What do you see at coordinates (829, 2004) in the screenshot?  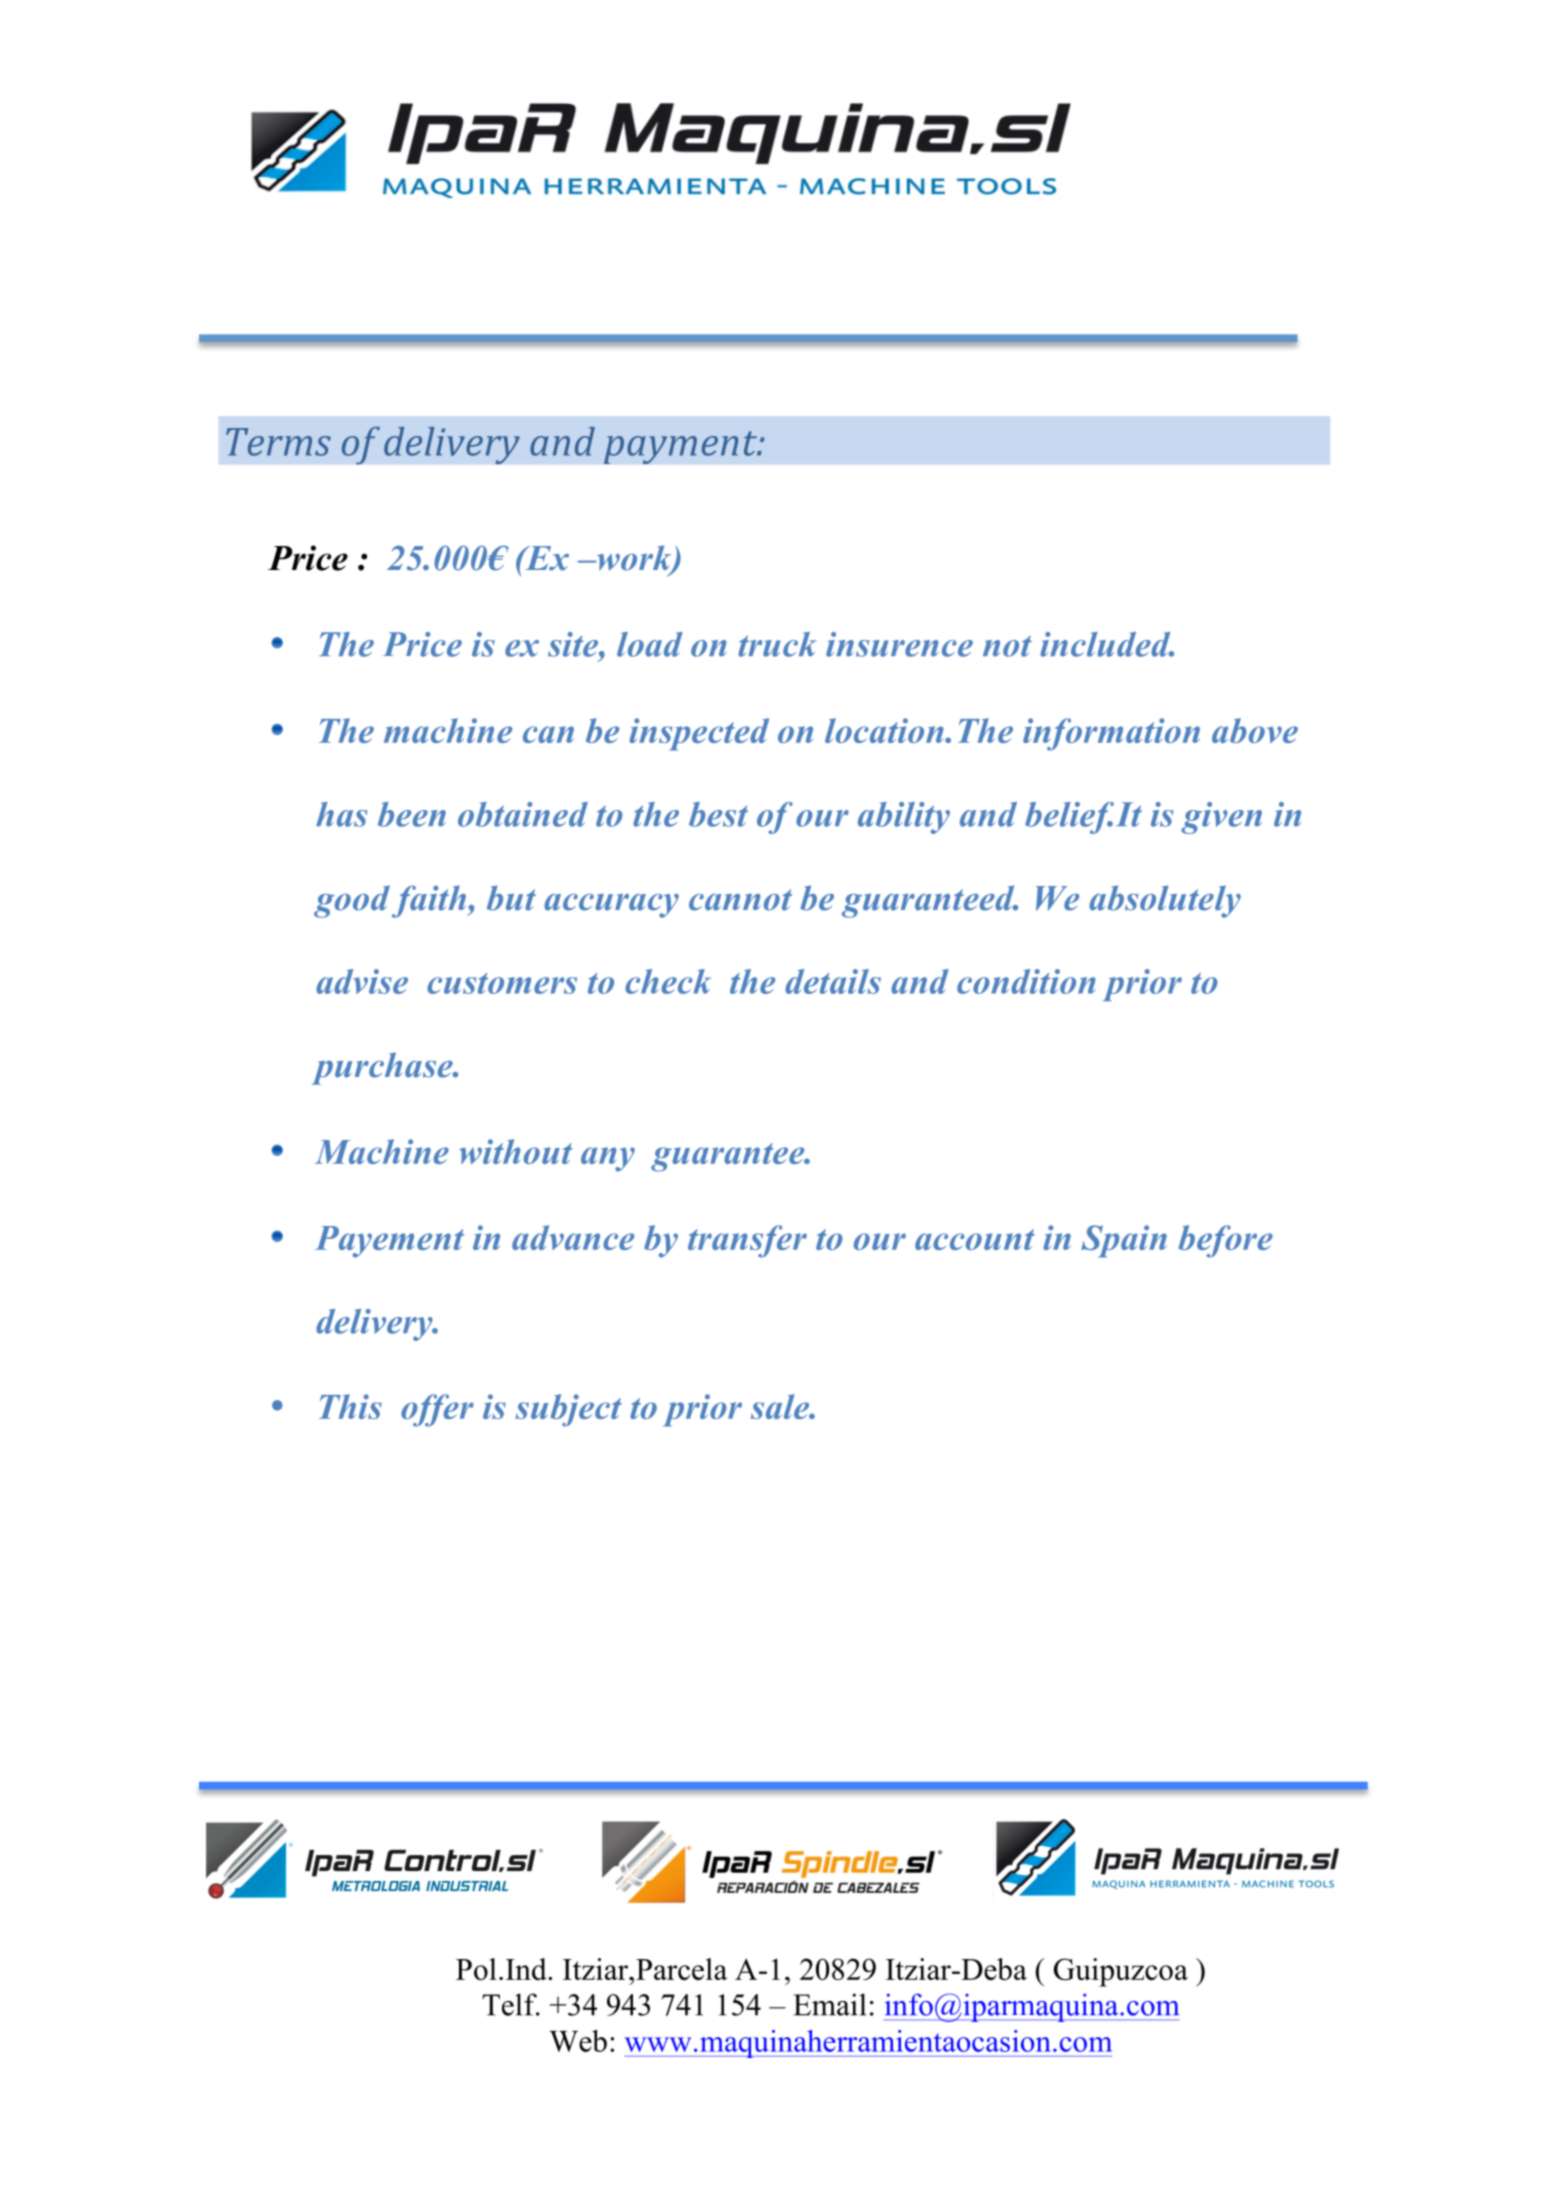 I see `Email` at bounding box center [829, 2004].
